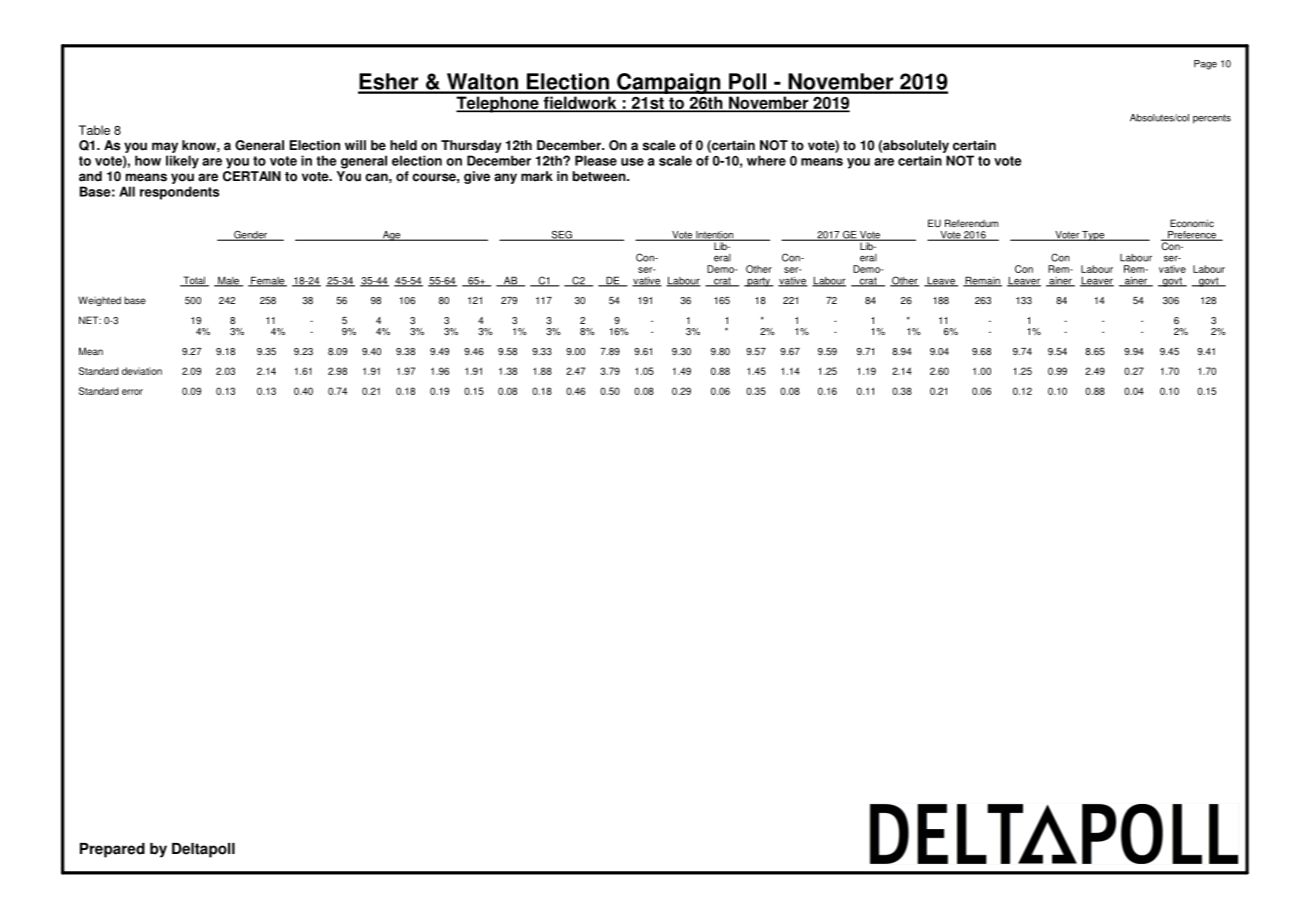 The width and height of the page is (1308, 924). What do you see at coordinates (142, 371) in the page?
I see `deviation` at bounding box center [142, 371].
